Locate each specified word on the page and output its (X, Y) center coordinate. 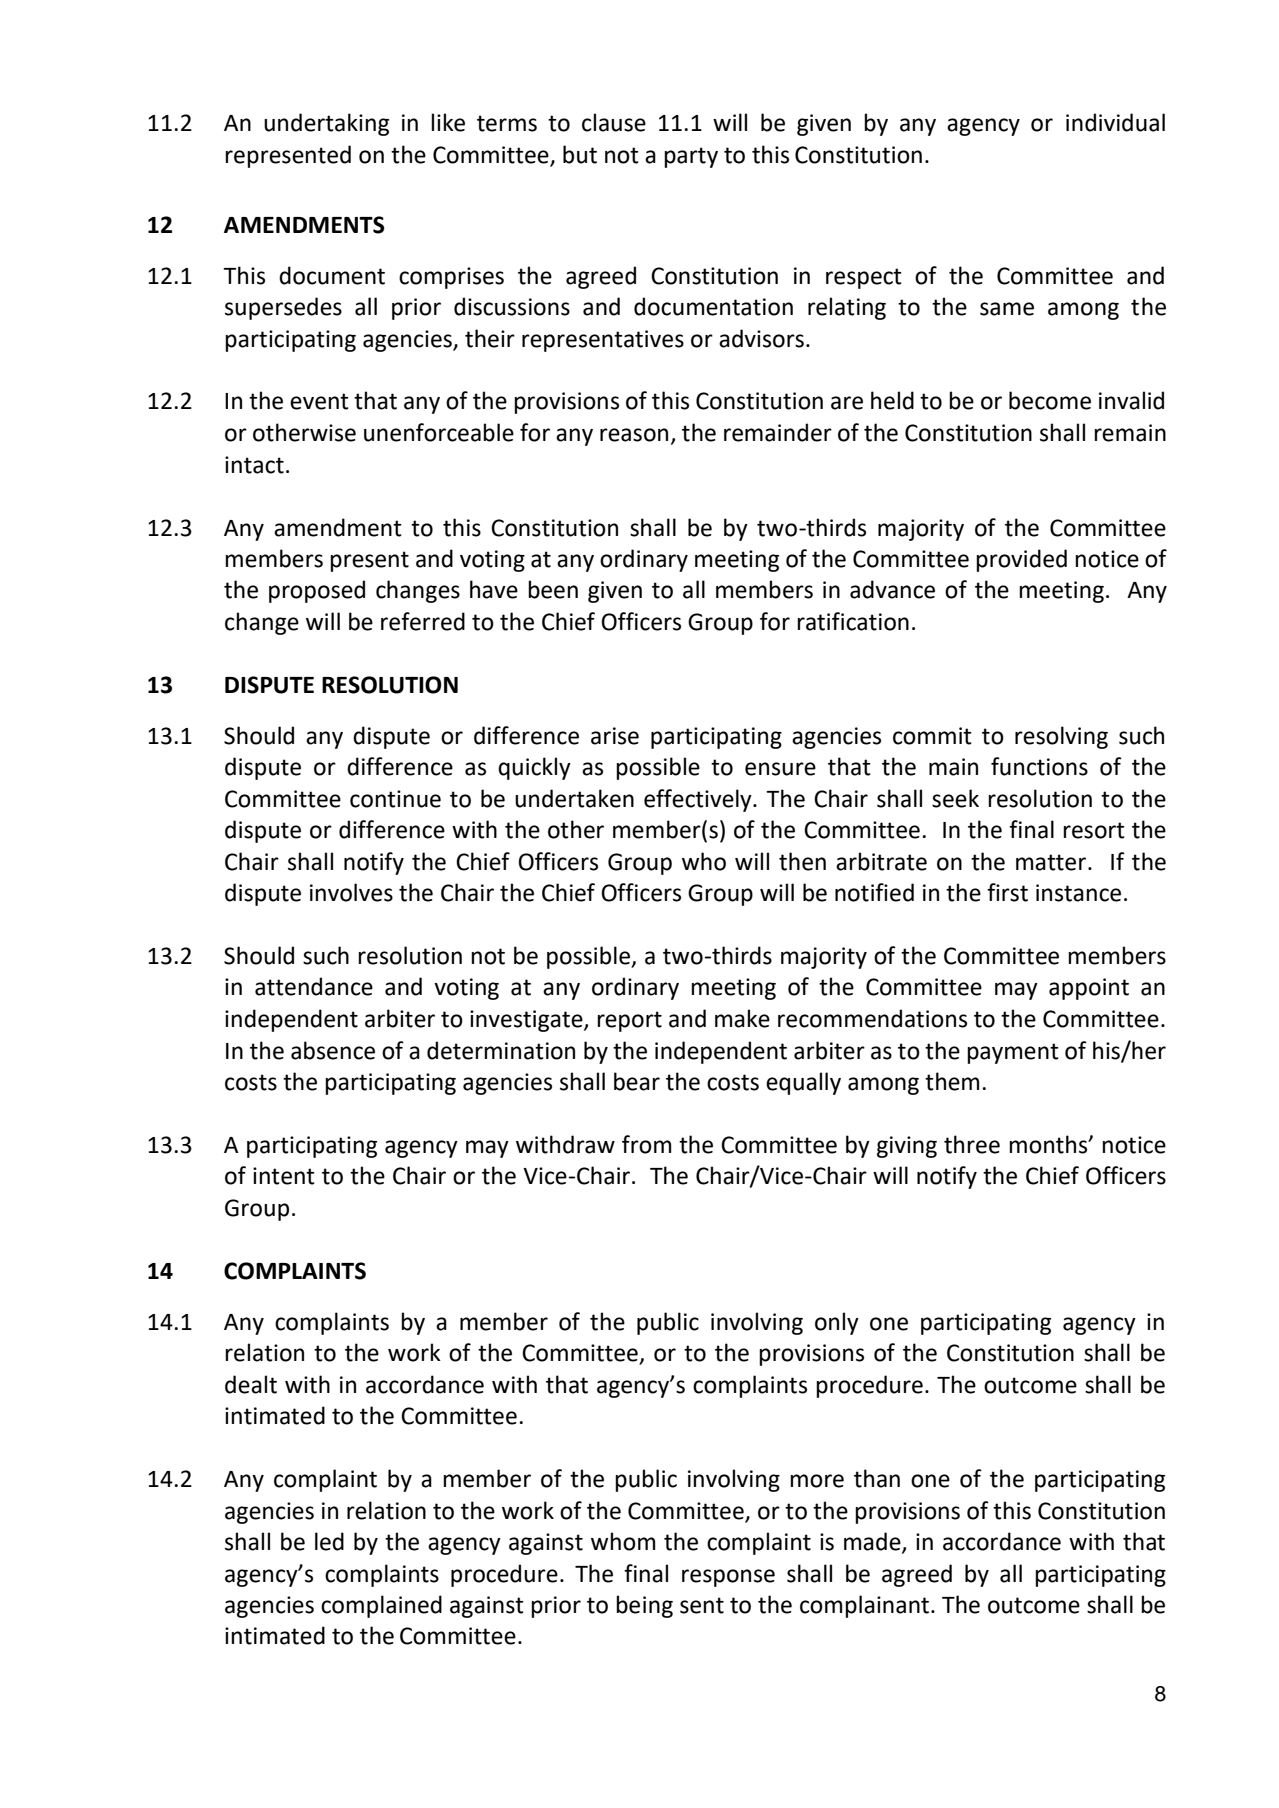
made (873, 1542)
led (329, 1541)
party (691, 157)
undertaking (326, 124)
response (728, 1578)
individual (1115, 122)
